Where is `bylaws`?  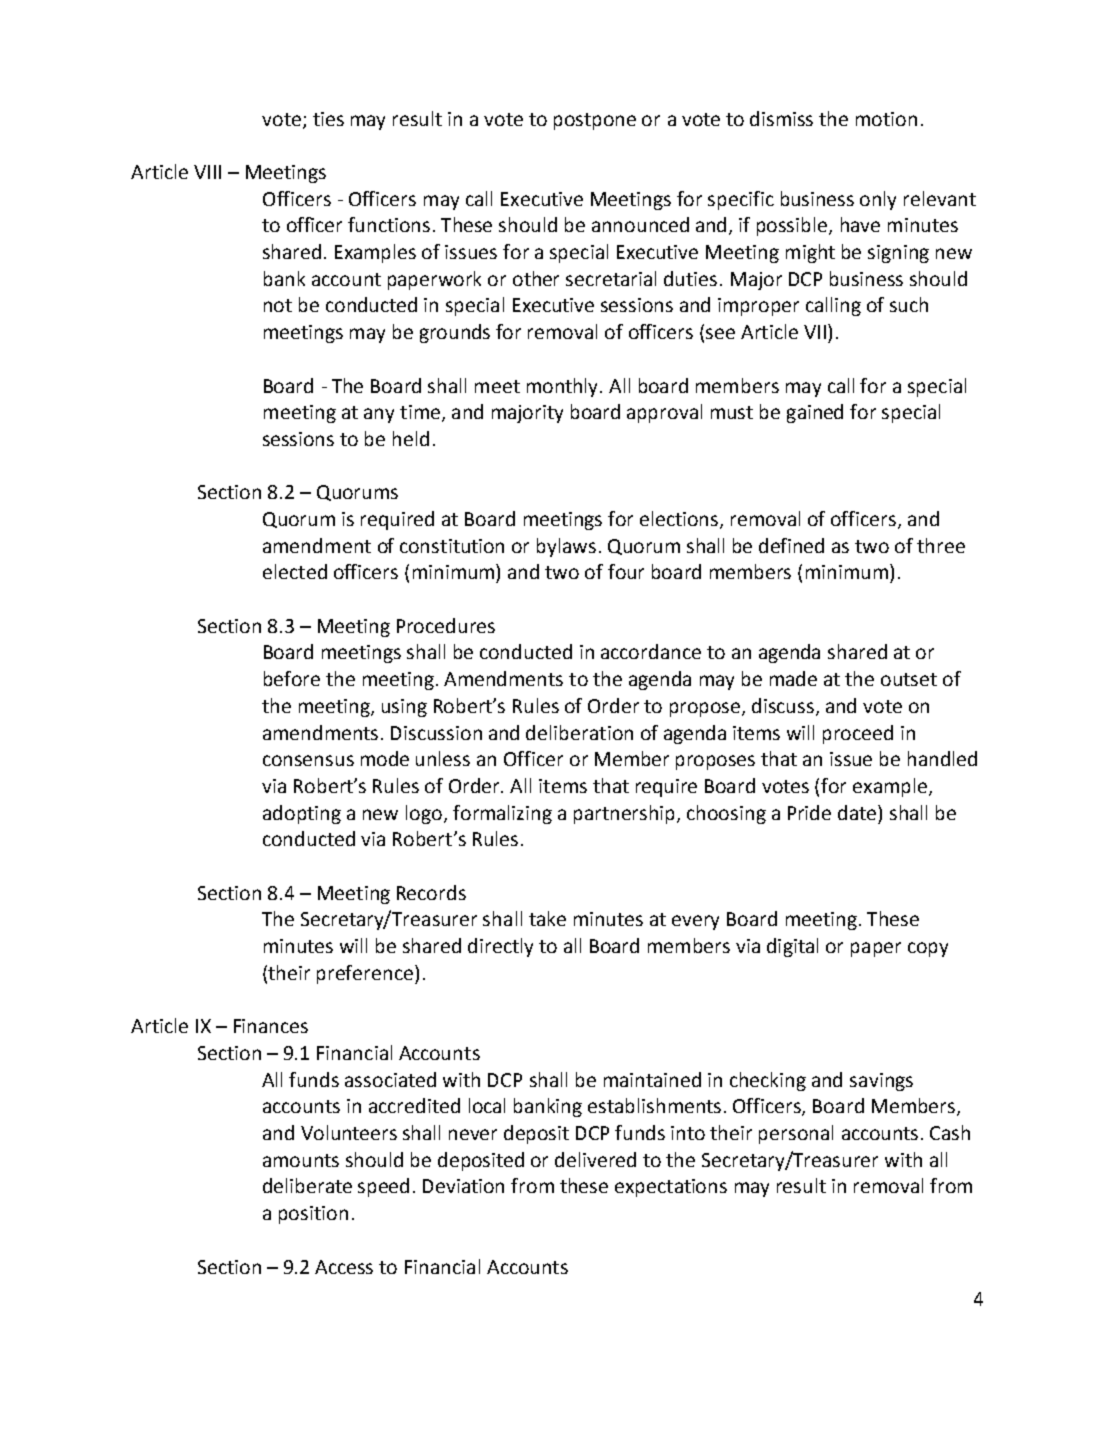
bylaws is located at coordinates (566, 547).
